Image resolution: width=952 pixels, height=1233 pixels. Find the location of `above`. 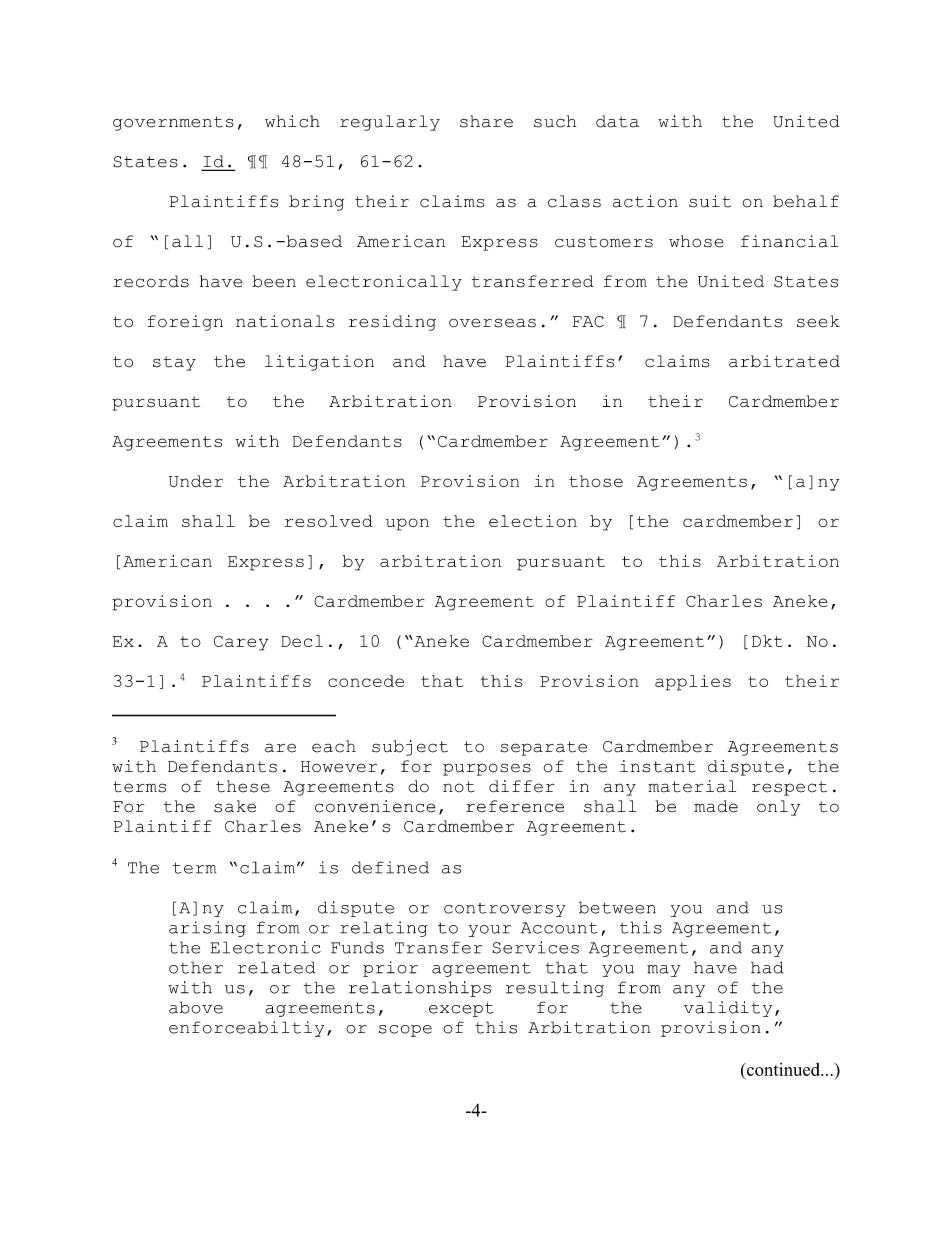

above is located at coordinates (196, 1007).
